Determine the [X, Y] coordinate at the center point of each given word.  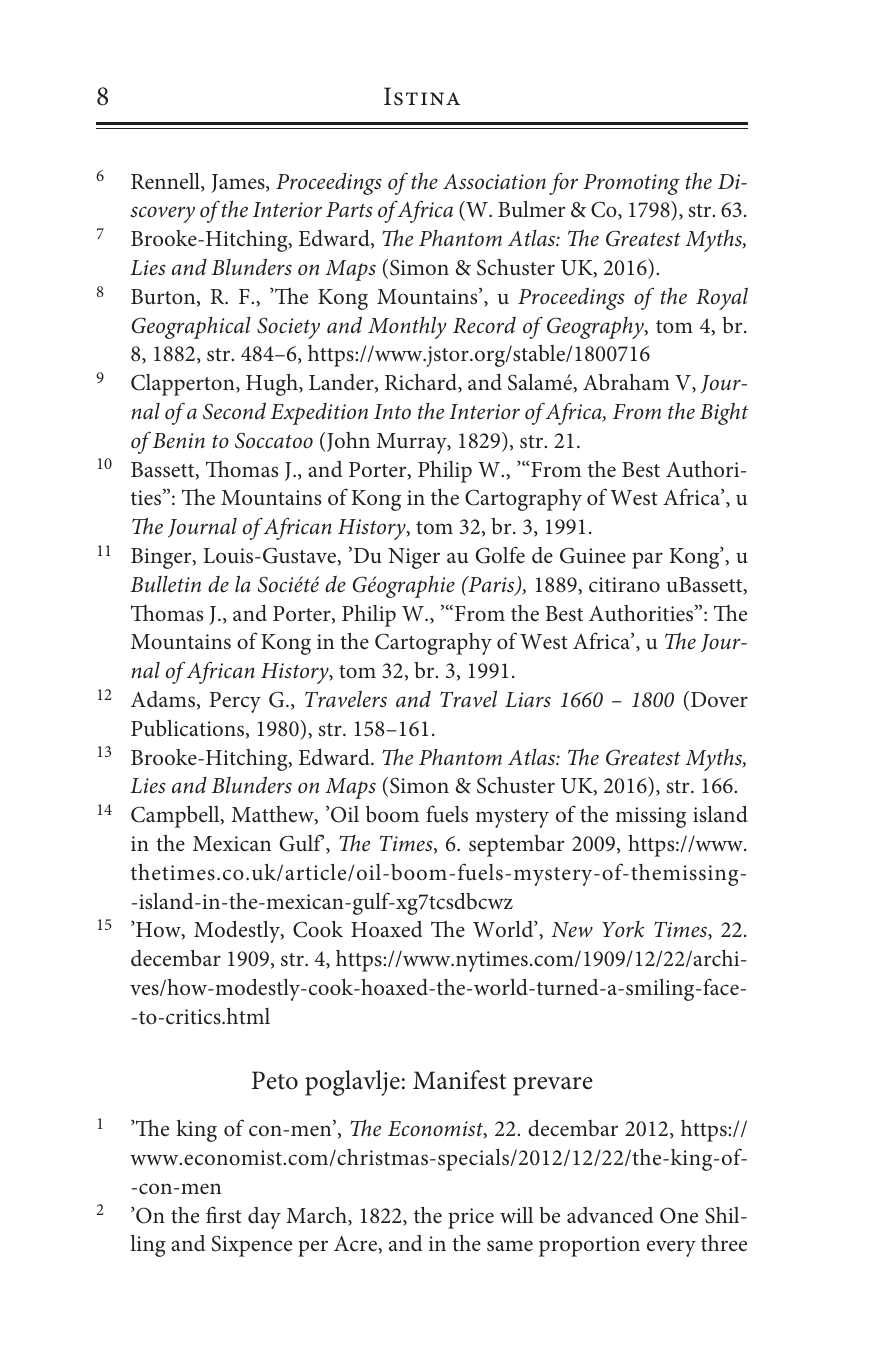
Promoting [631, 184]
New [572, 930]
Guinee [593, 555]
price [471, 1218]
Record [484, 325]
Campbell [176, 816]
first [223, 1215]
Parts [349, 210]
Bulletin [165, 584]
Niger [414, 558]
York [623, 929]
